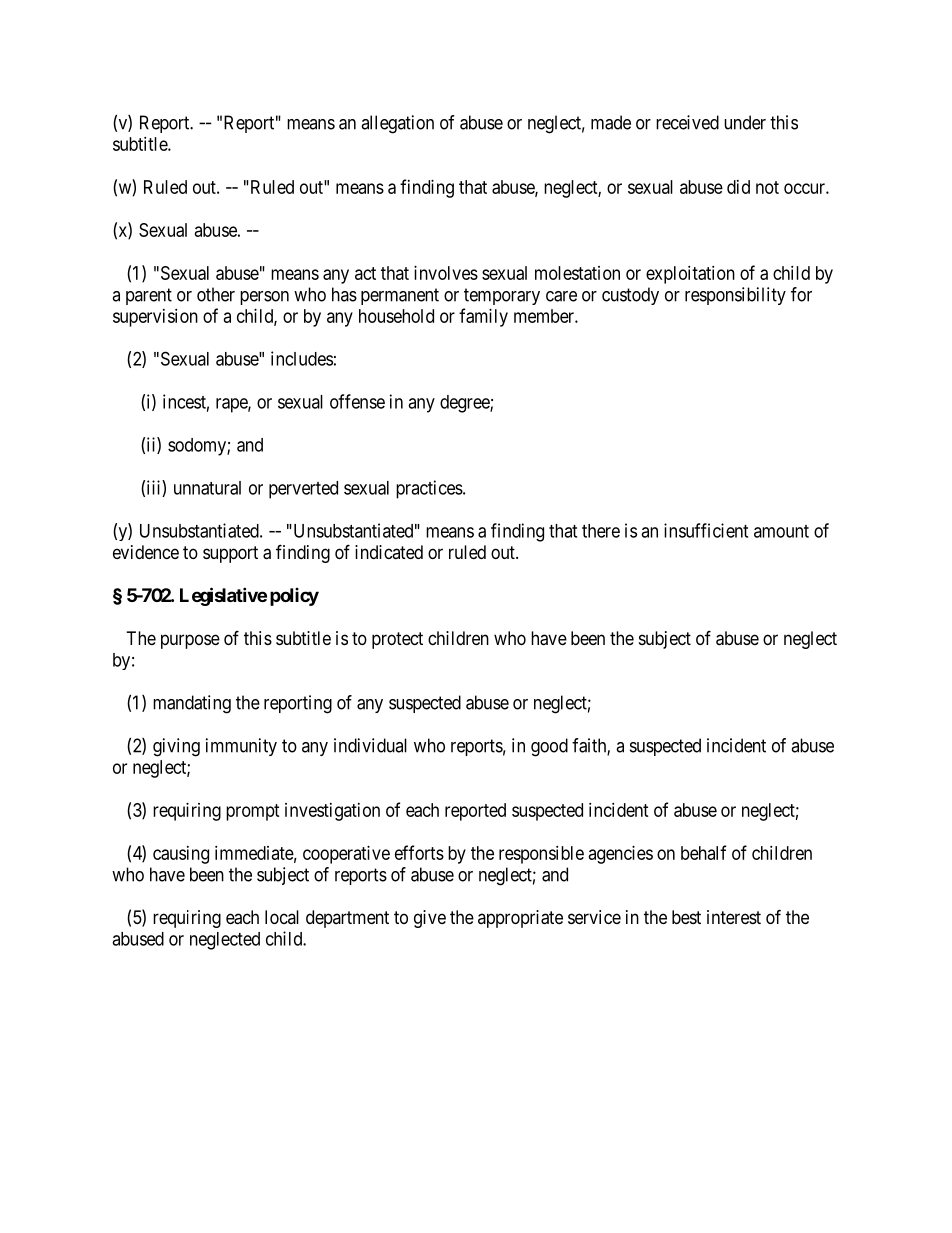 Image resolution: width=952 pixels, height=1233 pixels. What do you see at coordinates (686, 917) in the screenshot?
I see `best` at bounding box center [686, 917].
